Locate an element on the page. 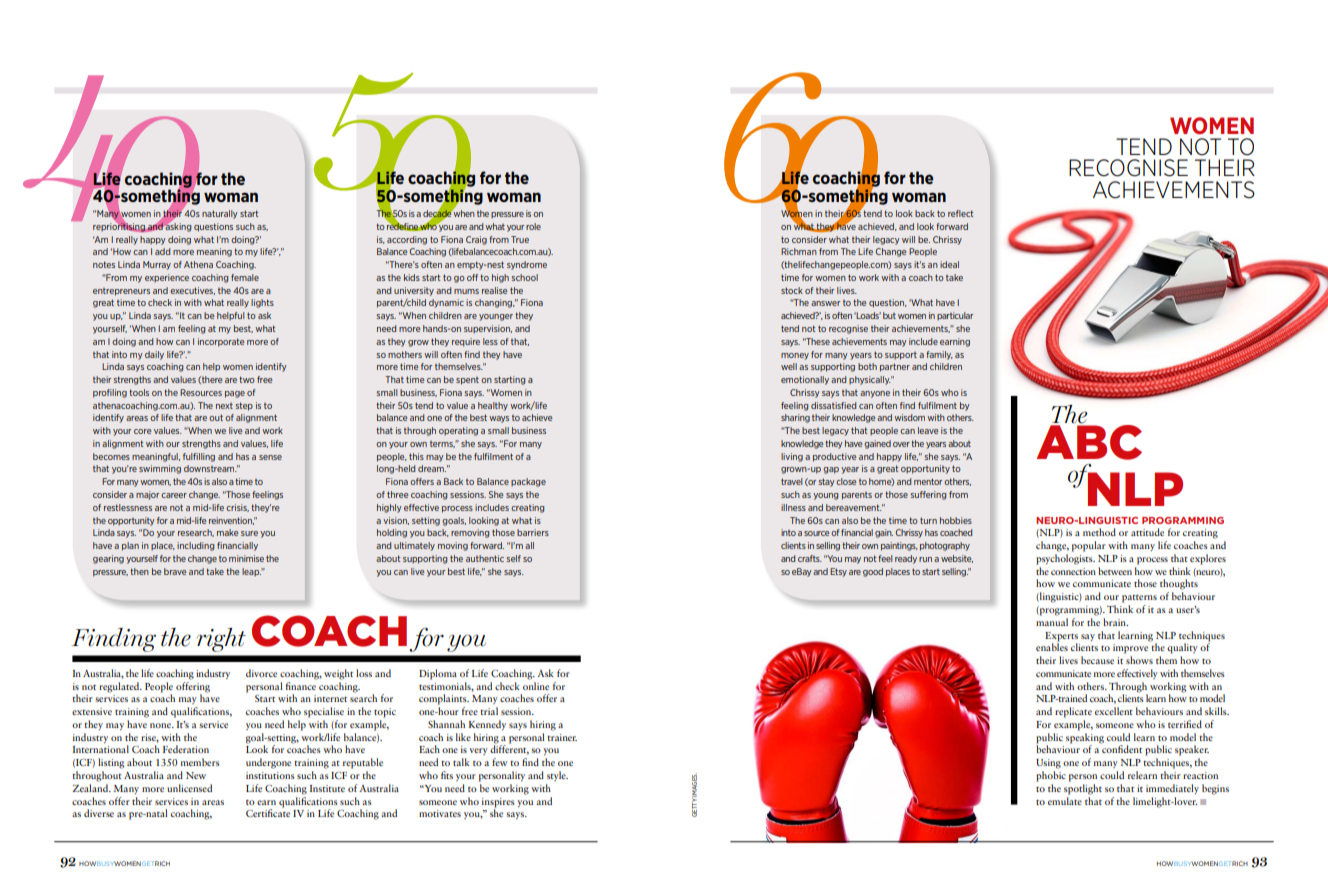  reflect is located at coordinates (960, 213).
